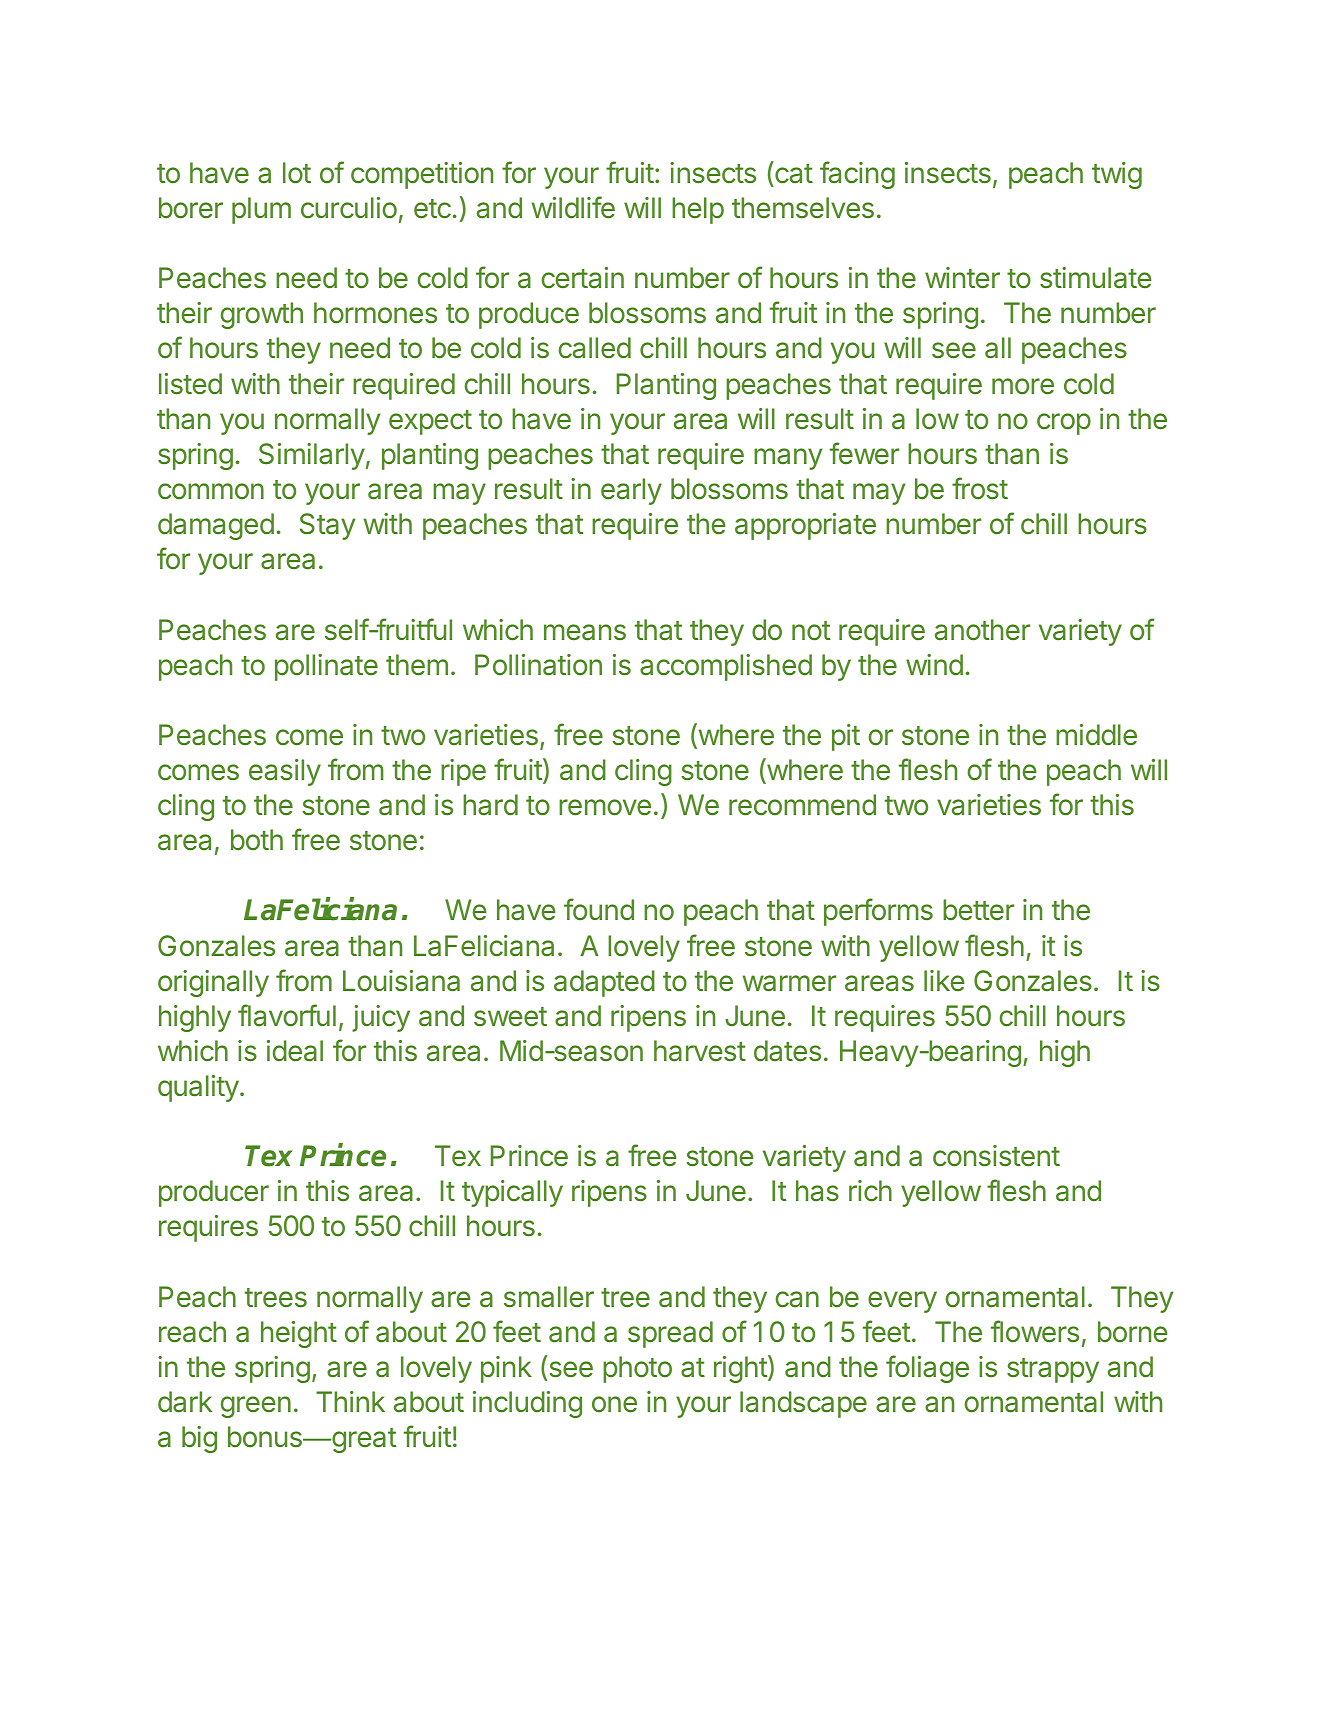 This document has height=1724, width=1332. What do you see at coordinates (213, 983) in the document?
I see `originally` at bounding box center [213, 983].
